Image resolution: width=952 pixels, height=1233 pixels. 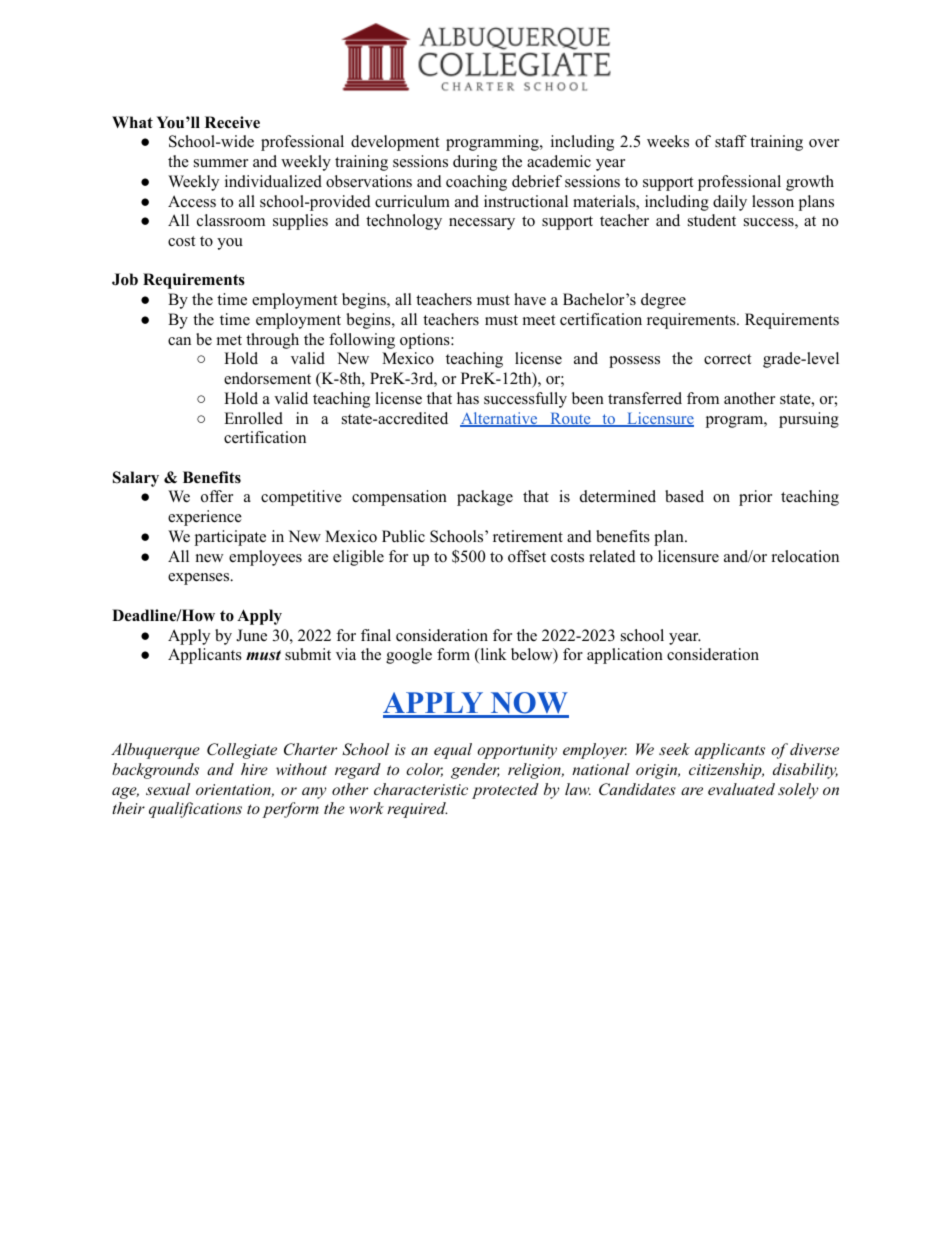 I want to click on staff, so click(x=731, y=141).
